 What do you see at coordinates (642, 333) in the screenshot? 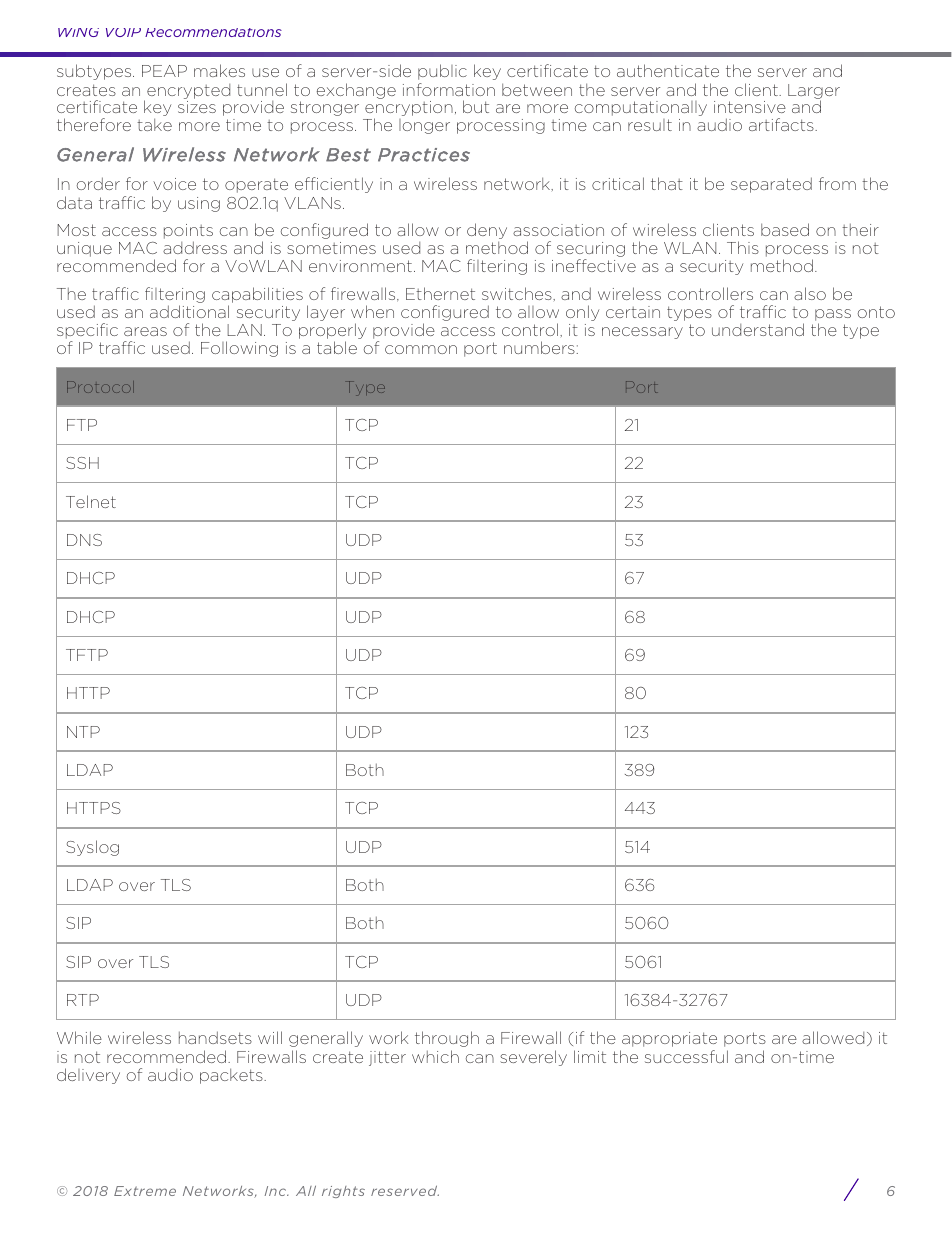
I see `necessary` at bounding box center [642, 333].
